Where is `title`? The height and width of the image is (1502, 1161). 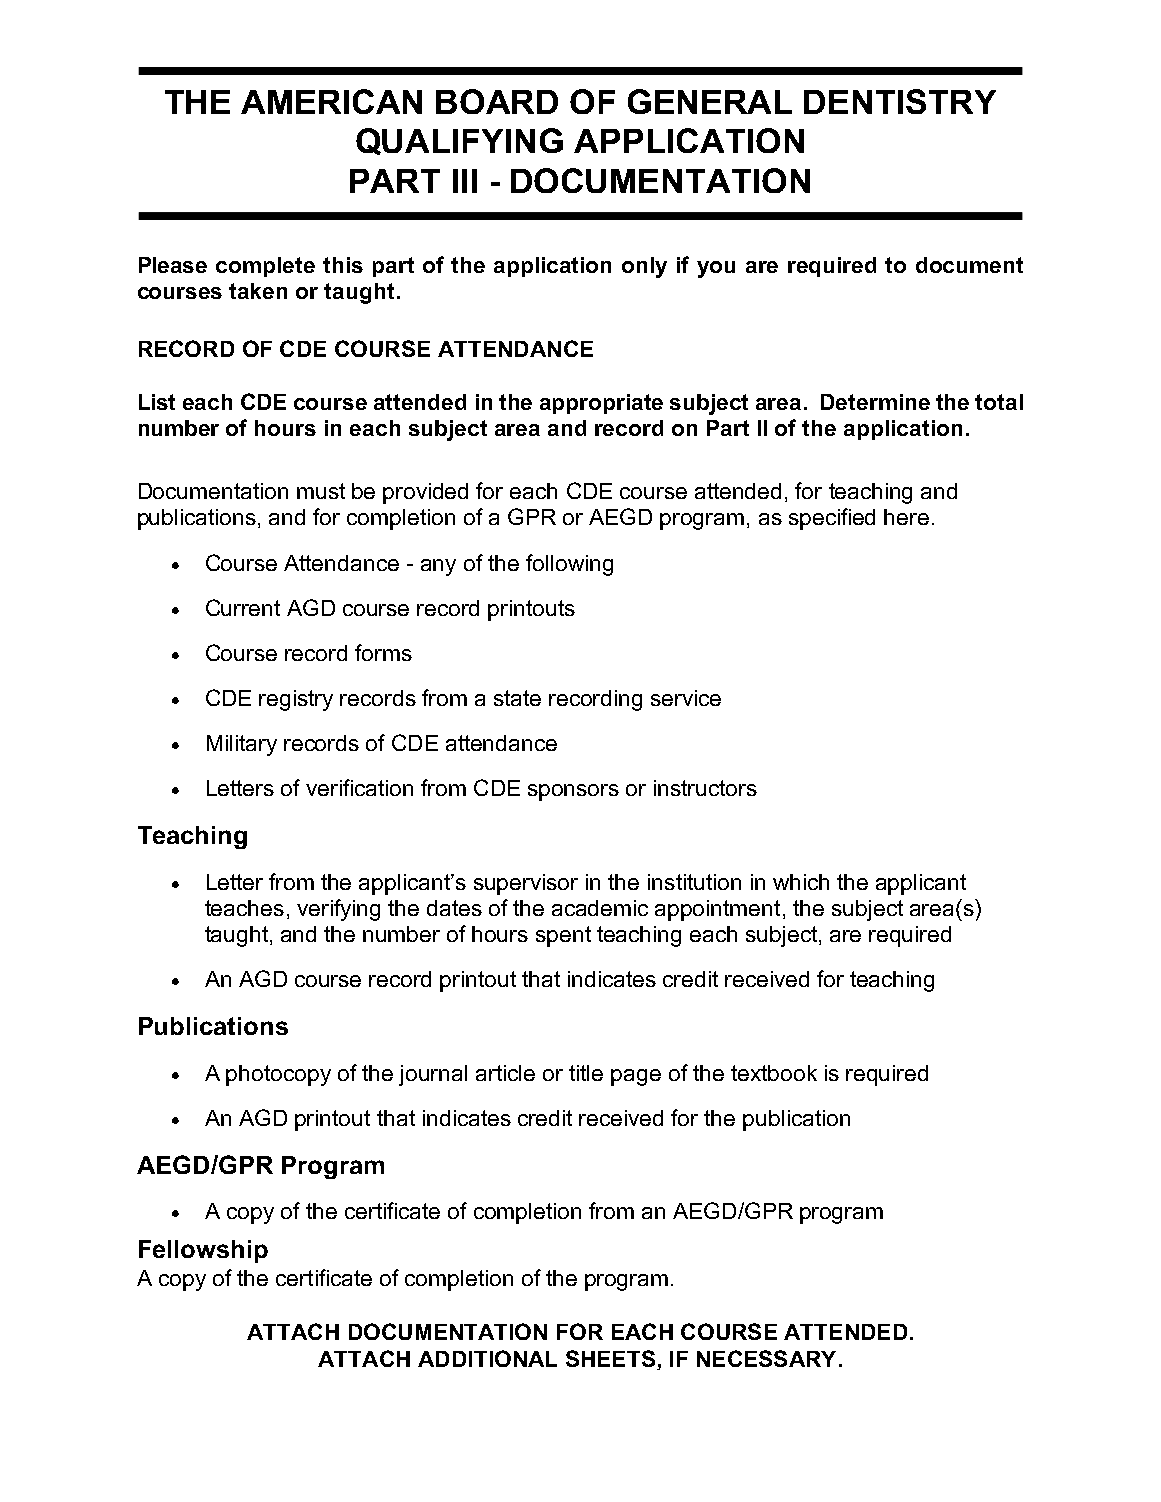 title is located at coordinates (586, 1073).
